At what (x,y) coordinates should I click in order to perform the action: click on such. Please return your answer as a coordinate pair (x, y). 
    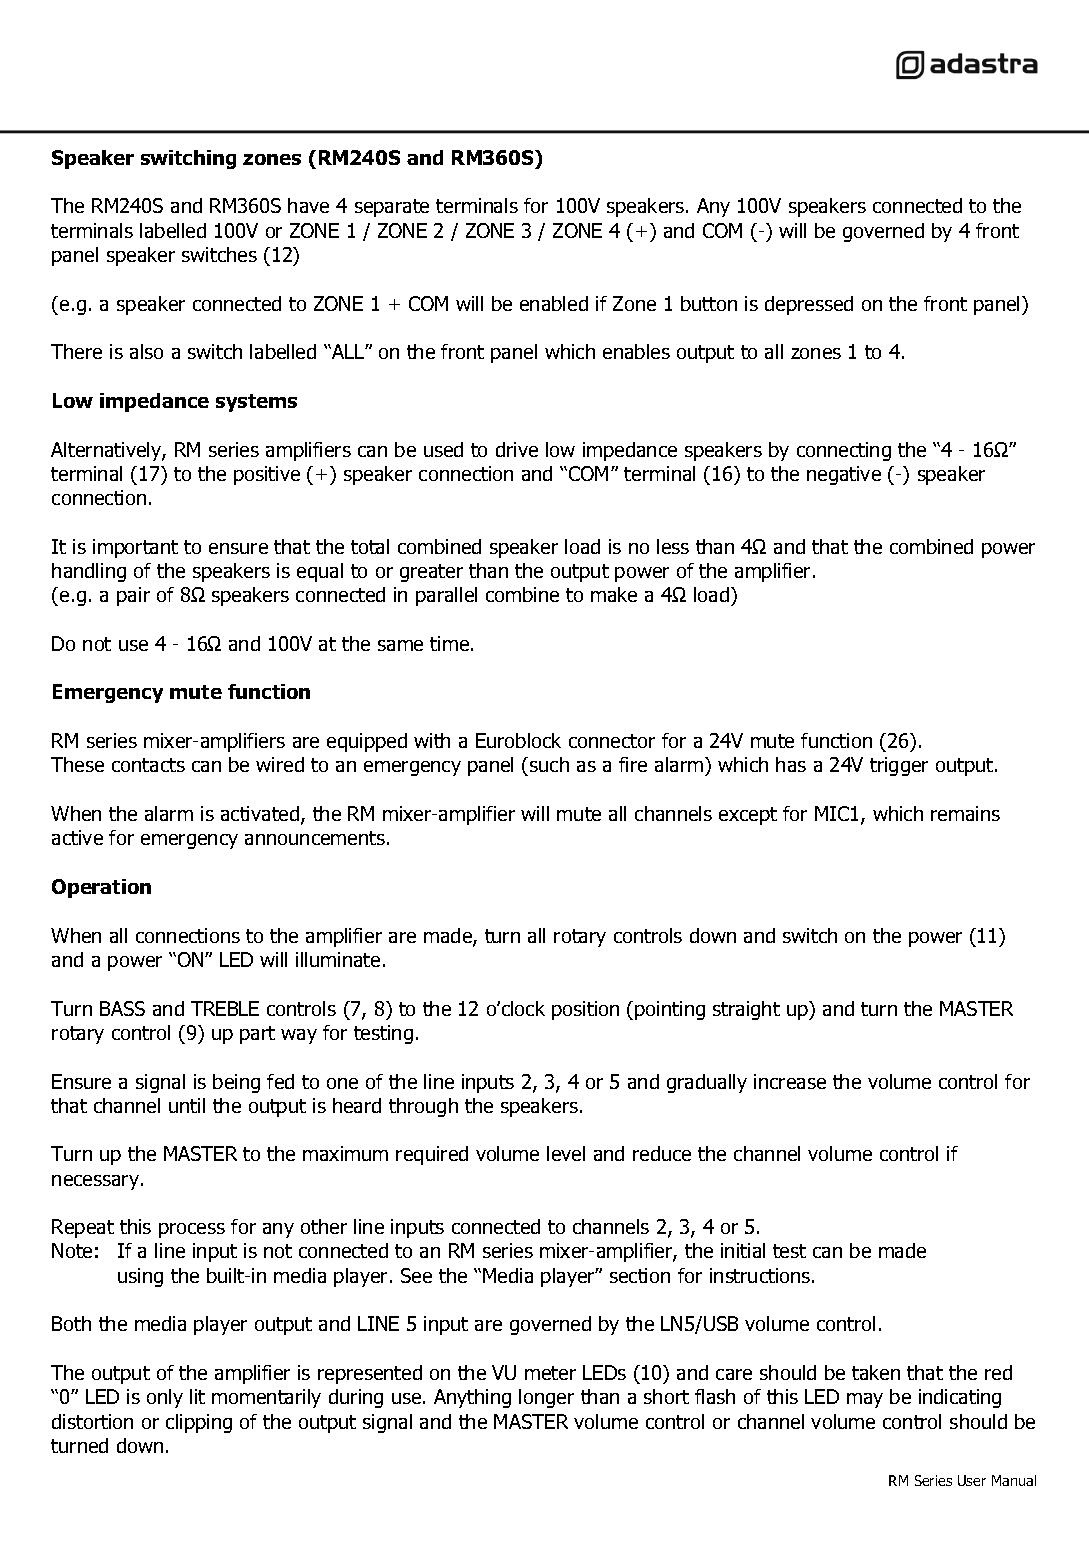
    Looking at the image, I should click on (549, 764).
